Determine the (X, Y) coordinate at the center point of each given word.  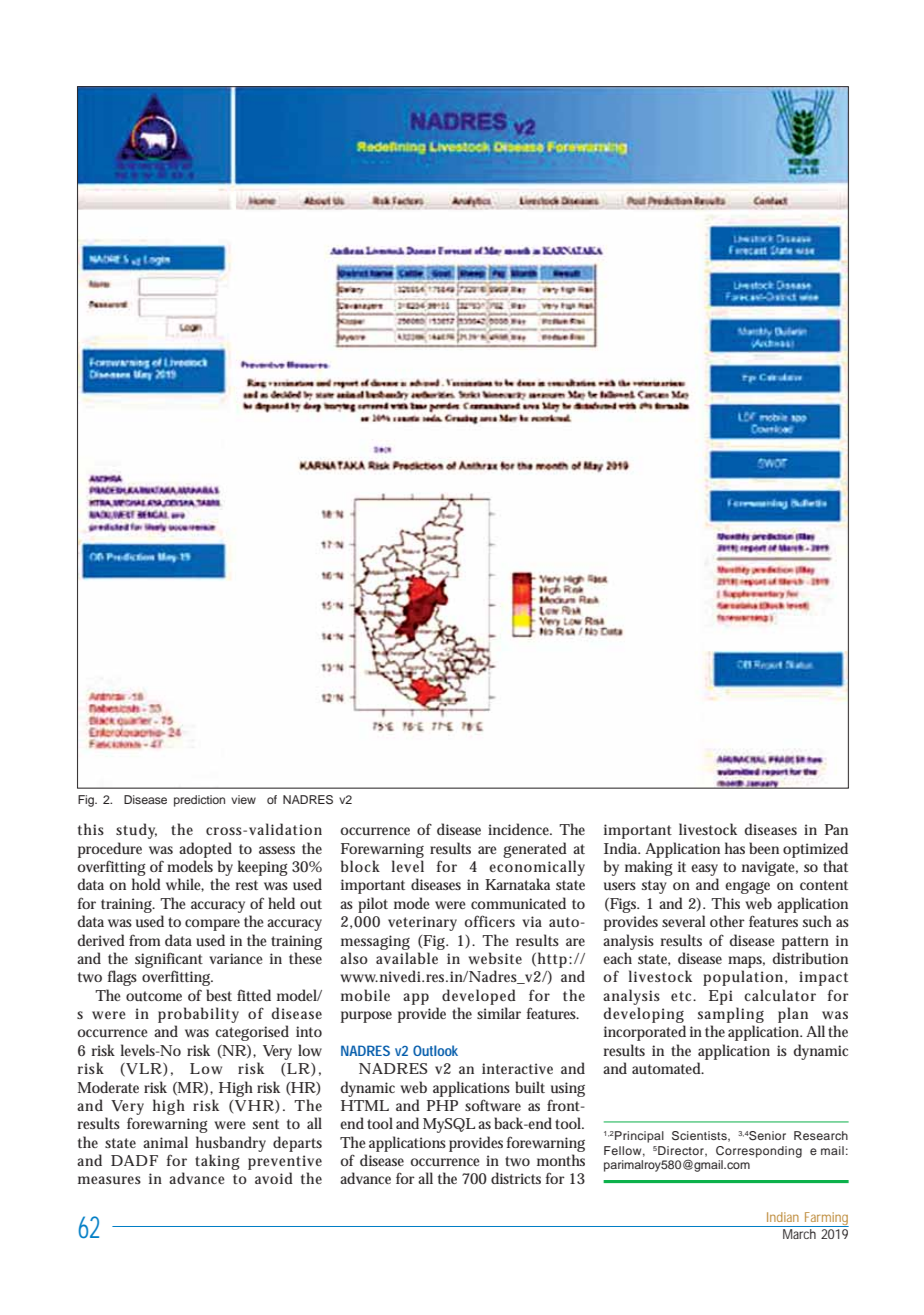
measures (109, 1180)
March (799, 1234)
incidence (520, 829)
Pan (836, 829)
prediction (199, 801)
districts (516, 1178)
